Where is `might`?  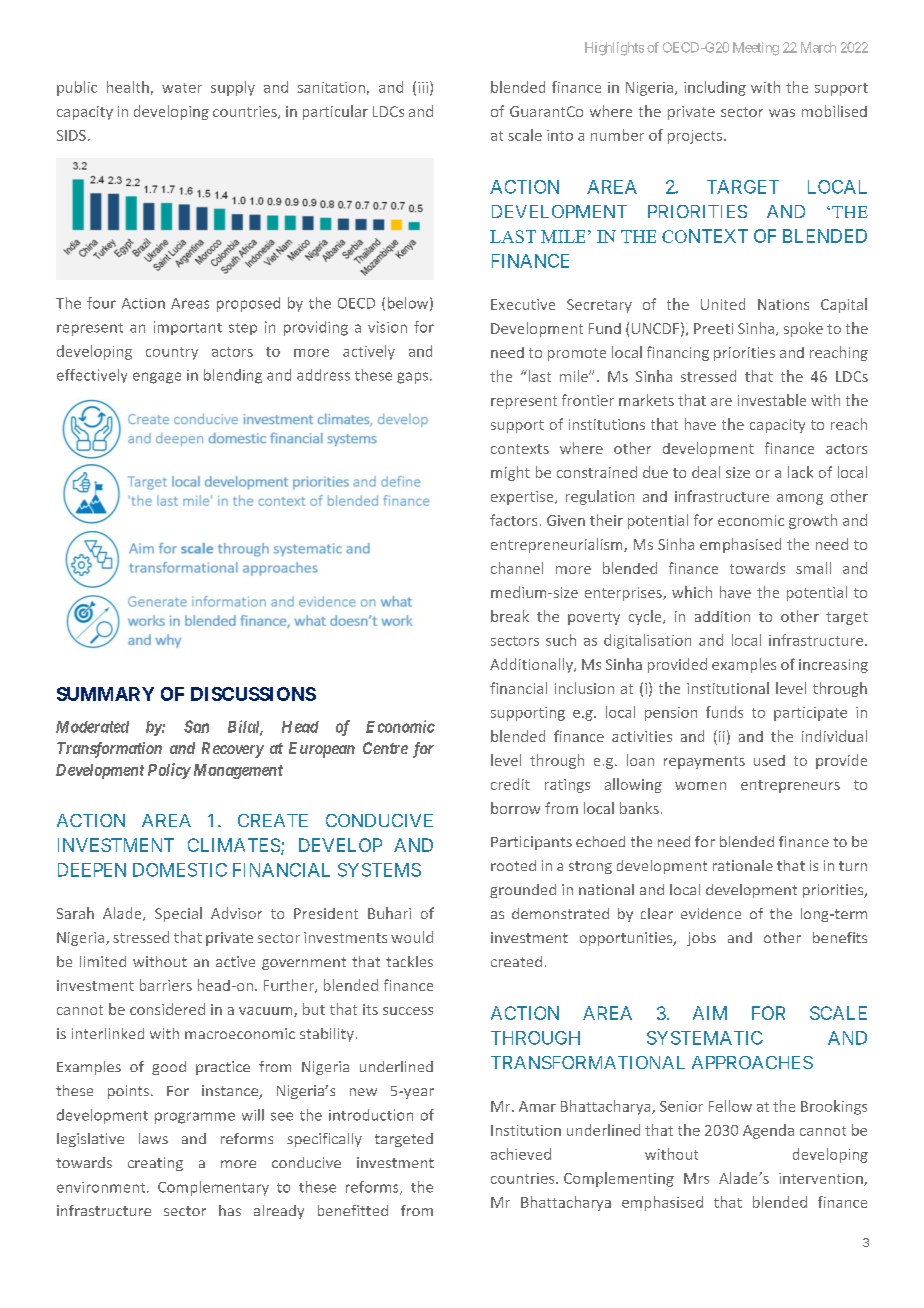
might is located at coordinates (510, 473).
